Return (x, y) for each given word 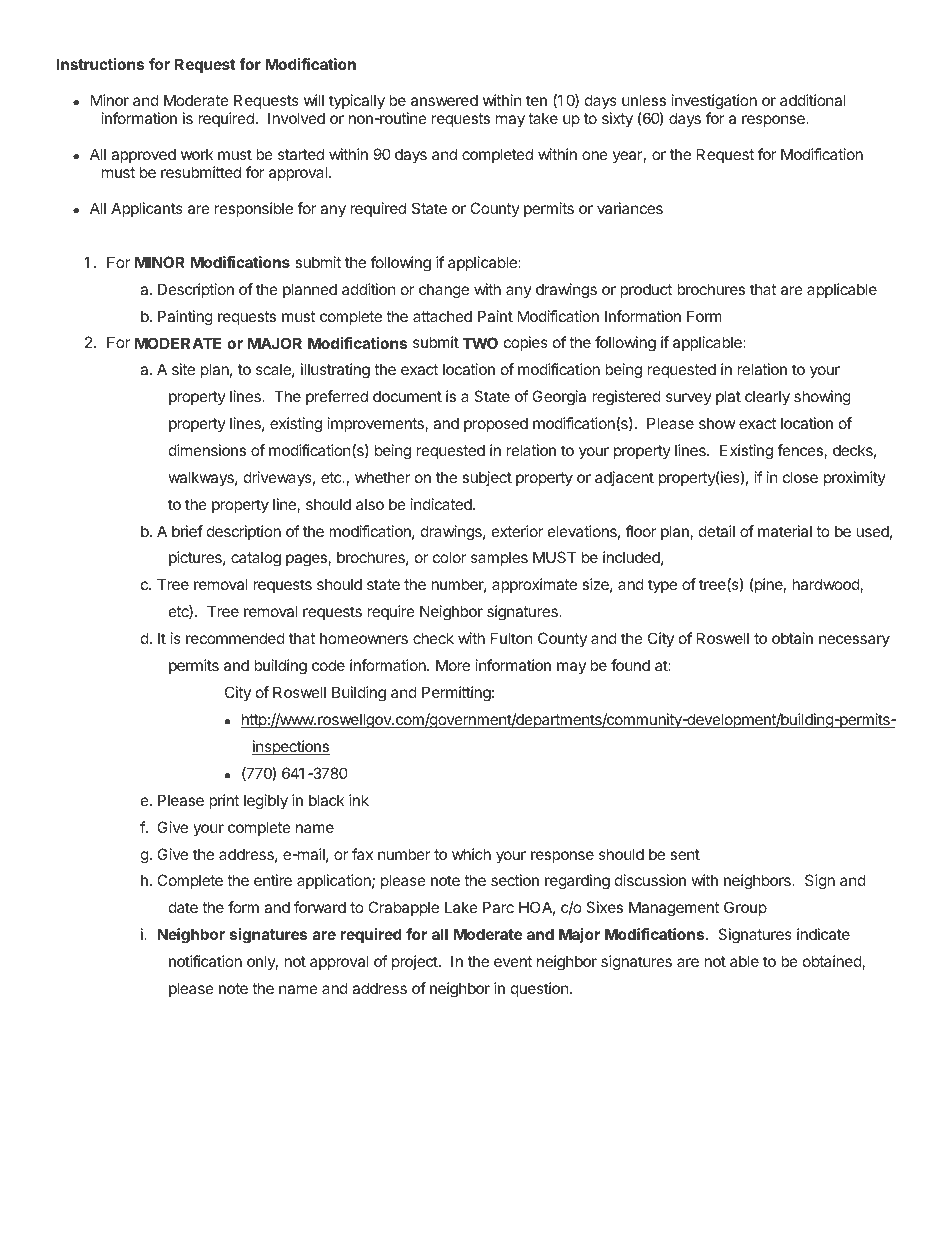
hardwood (826, 585)
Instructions (100, 64)
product (646, 290)
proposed (496, 424)
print (224, 801)
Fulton (512, 638)
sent (685, 854)
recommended (235, 638)
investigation (714, 103)
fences (801, 451)
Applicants (147, 209)
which (471, 854)
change (444, 291)
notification (205, 961)
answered (444, 100)
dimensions (207, 450)
